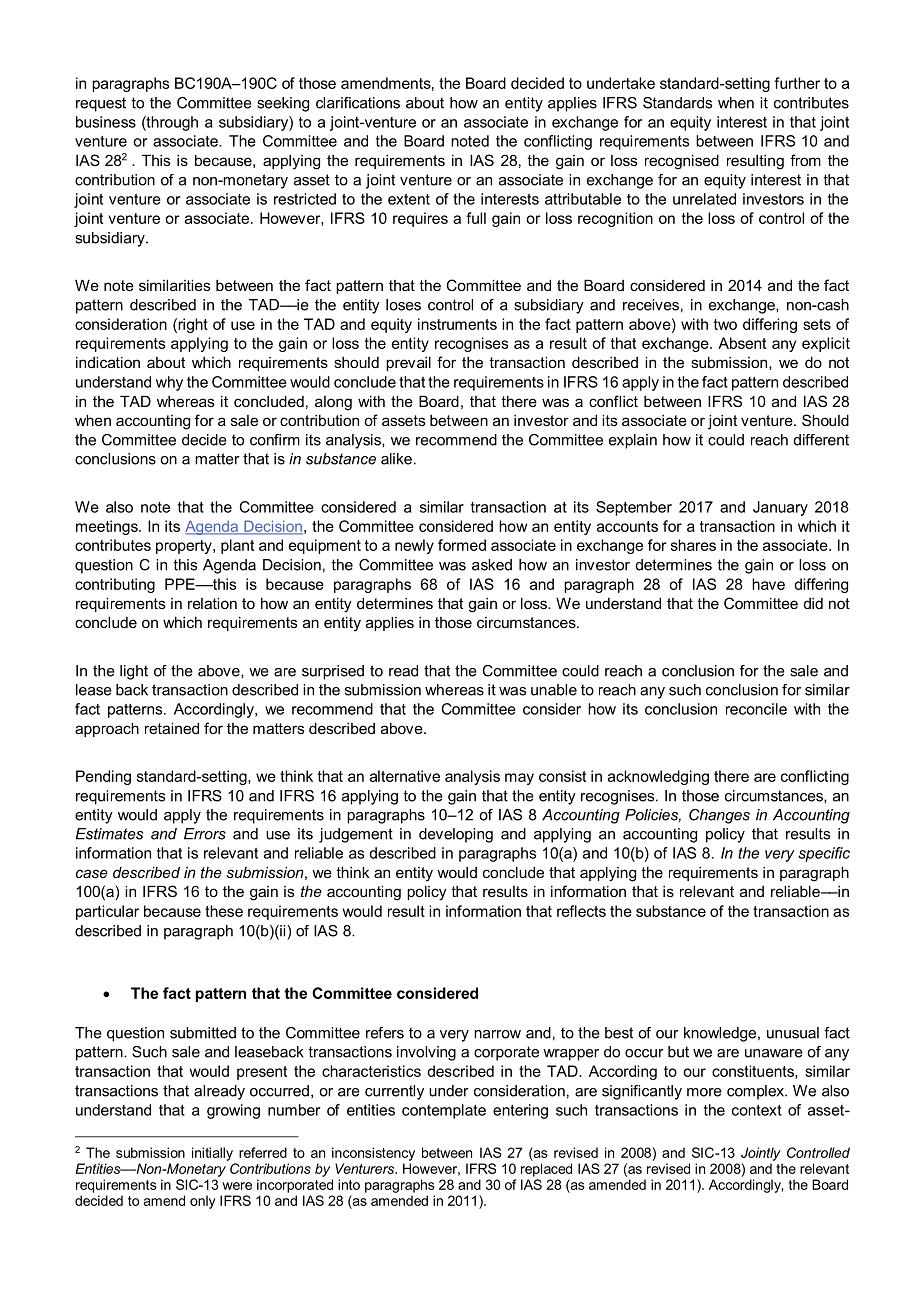 This image has width=924, height=1308. What do you see at coordinates (797, 83) in the image?
I see `further` at bounding box center [797, 83].
